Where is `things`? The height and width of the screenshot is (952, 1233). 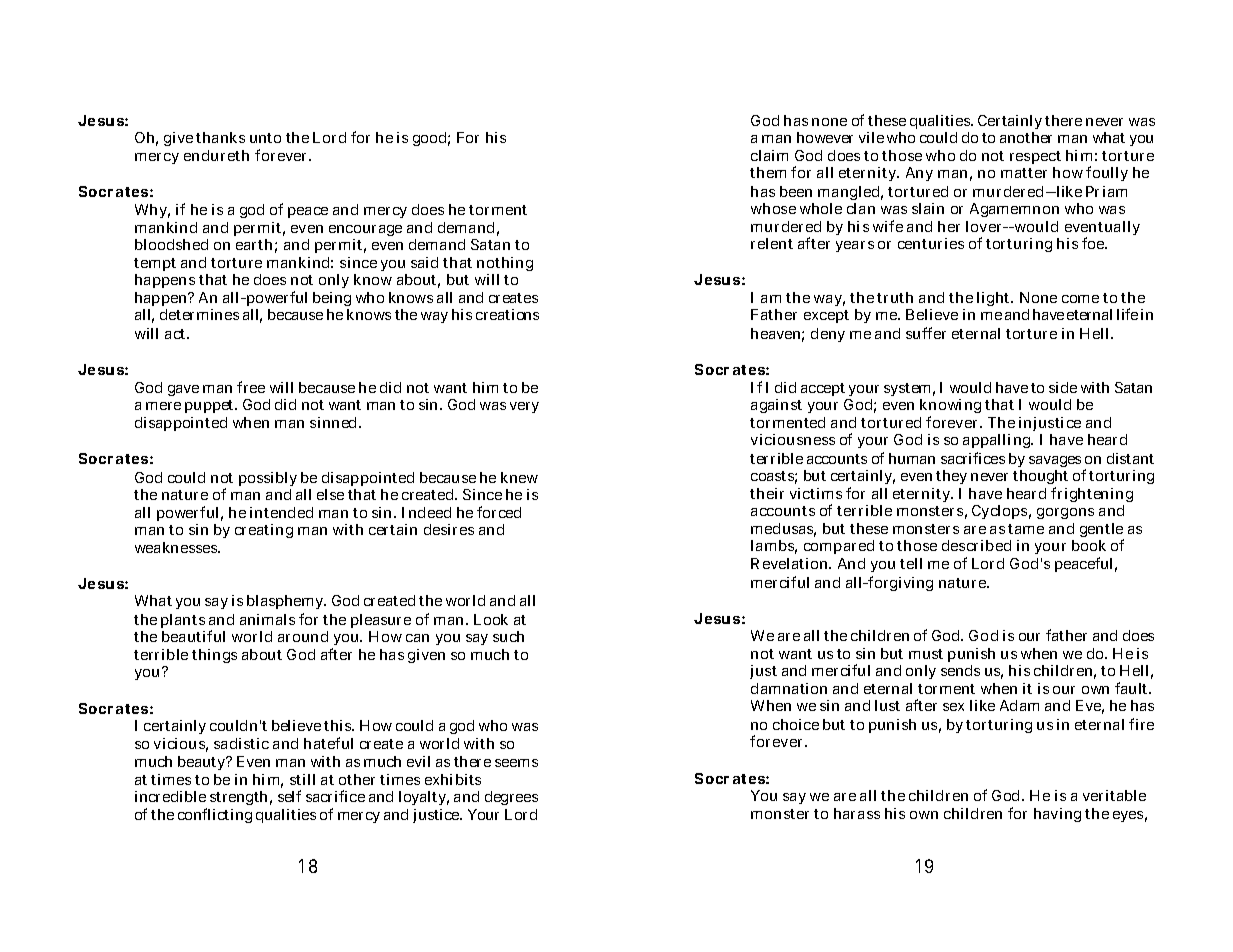
things is located at coordinates (214, 656).
